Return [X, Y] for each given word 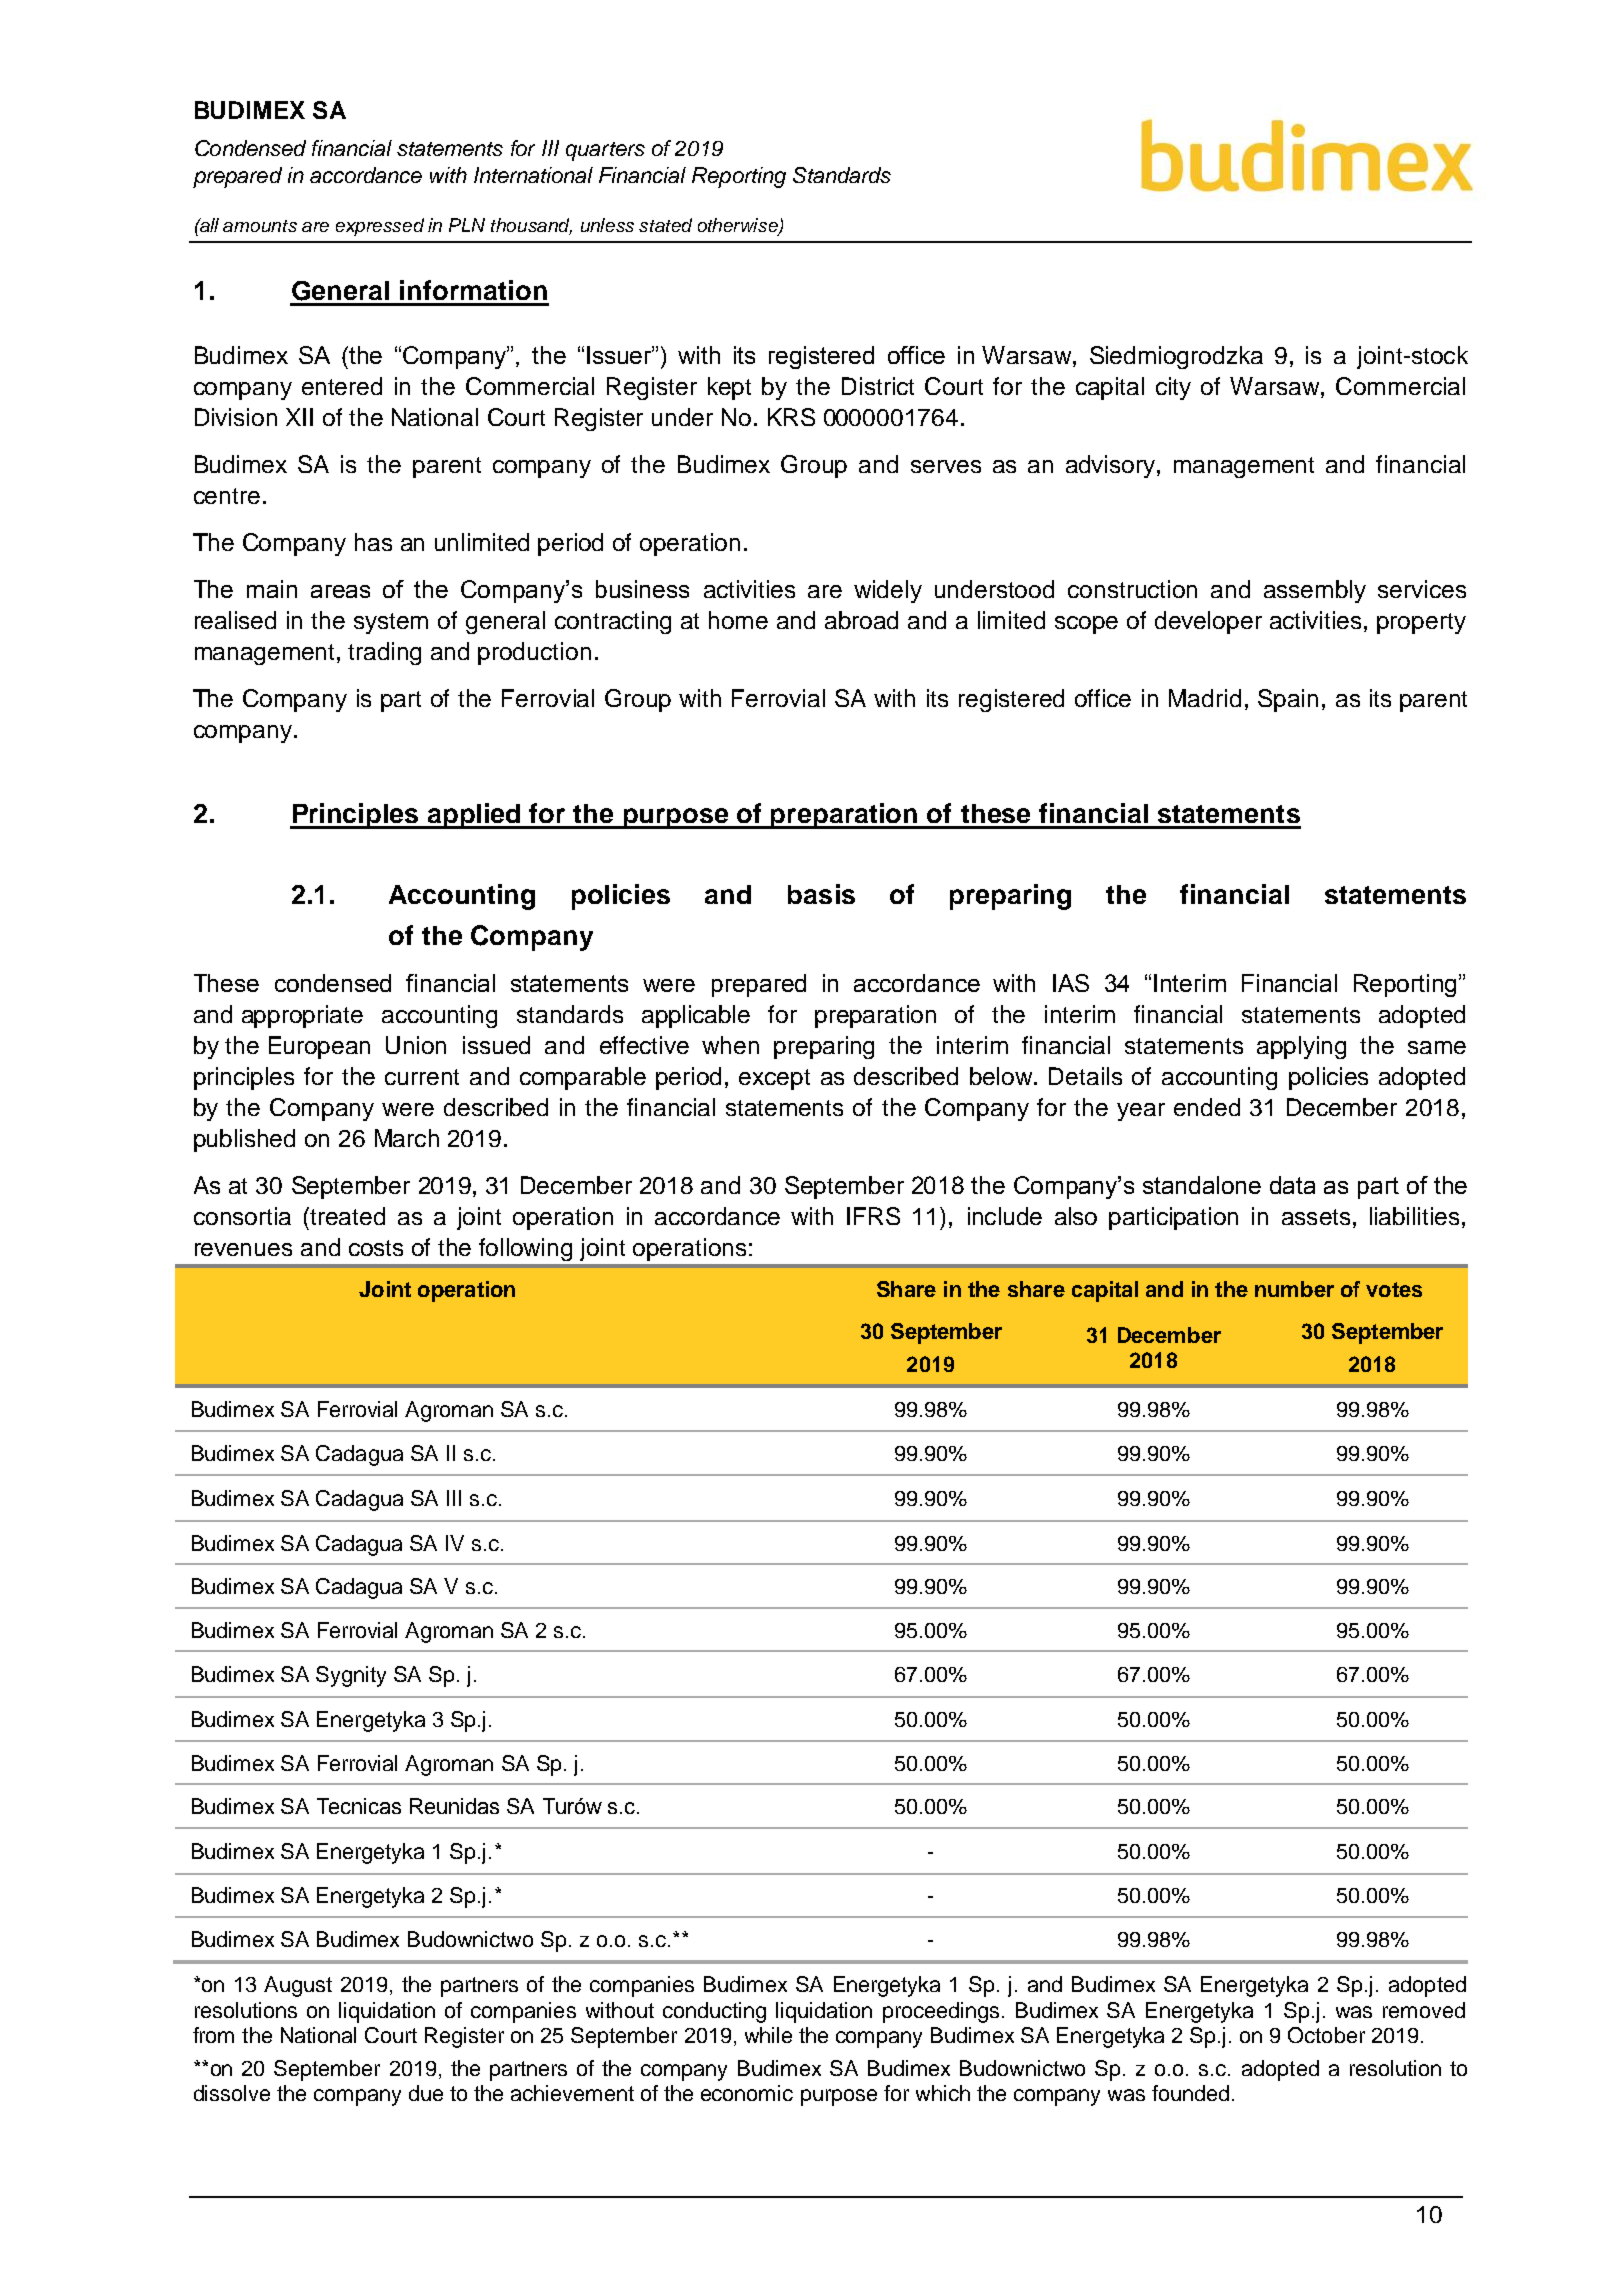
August [298, 1986]
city [1173, 388]
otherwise [739, 226]
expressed [380, 227]
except [774, 1079]
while [768, 2035]
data [1292, 1185]
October [1326, 2035]
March [407, 1138]
